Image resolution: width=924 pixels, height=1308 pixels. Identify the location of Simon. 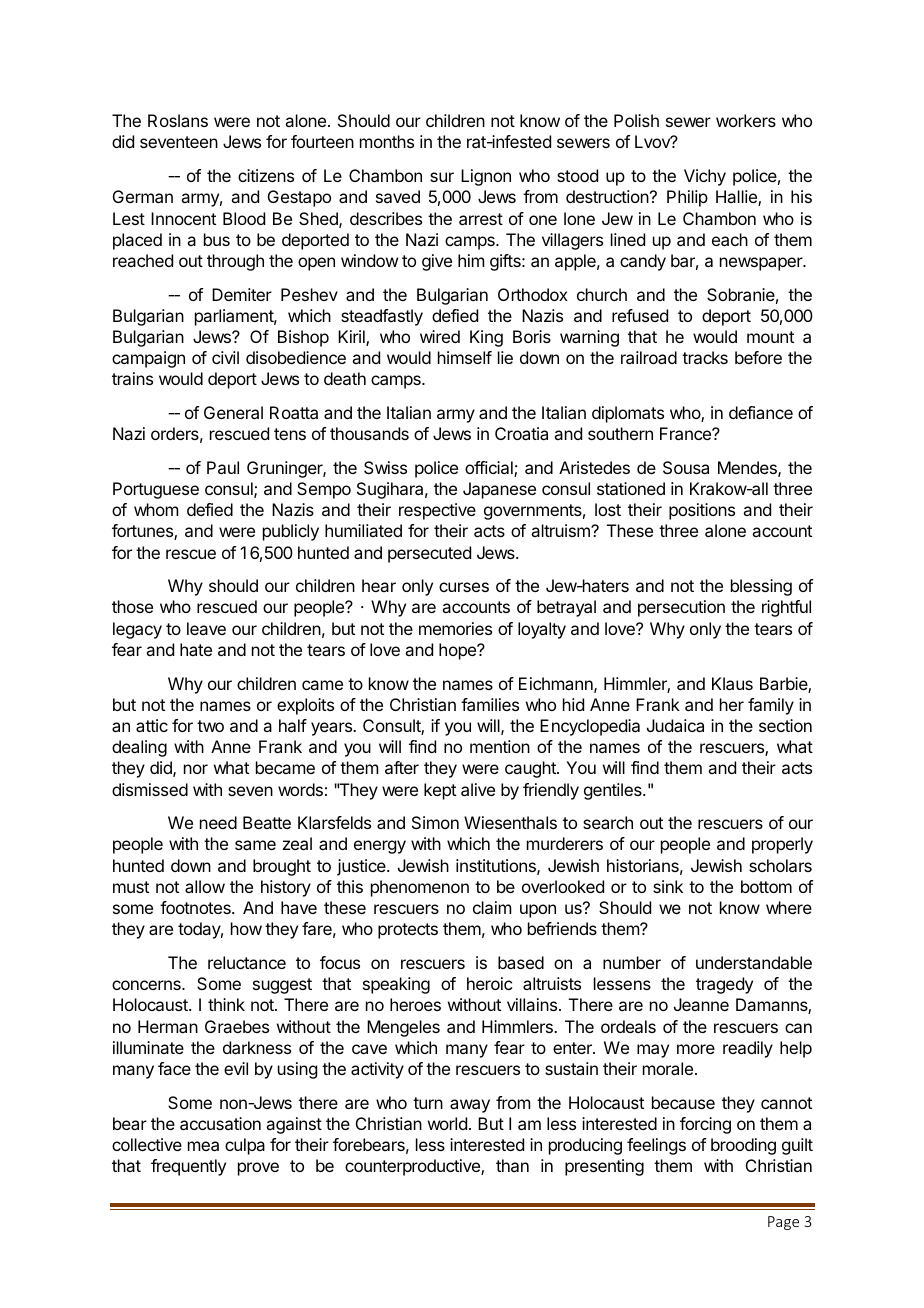
(435, 822).
